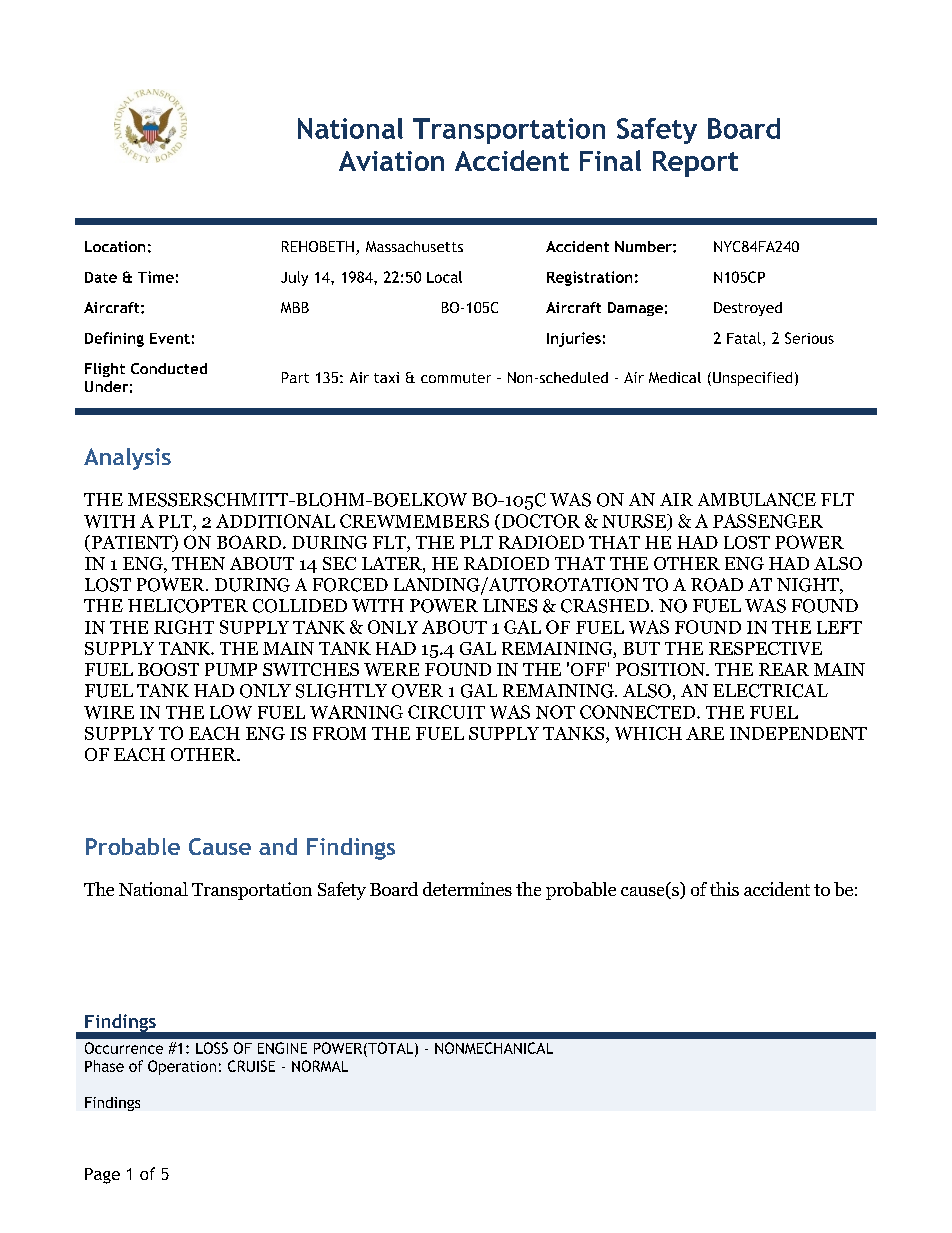 The image size is (952, 1233). I want to click on LOW, so click(231, 712).
